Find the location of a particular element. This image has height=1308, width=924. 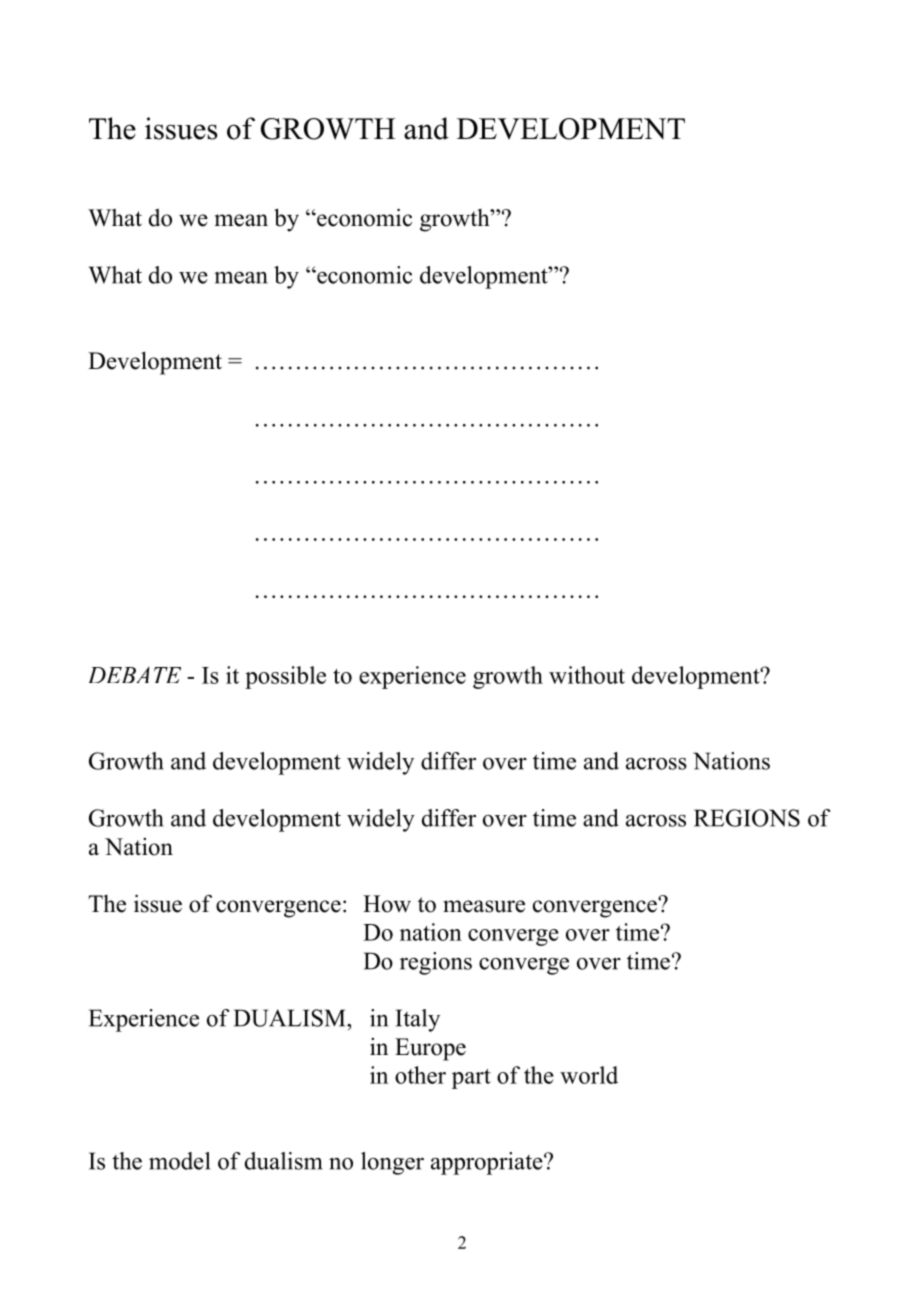

How is located at coordinates (387, 904).
